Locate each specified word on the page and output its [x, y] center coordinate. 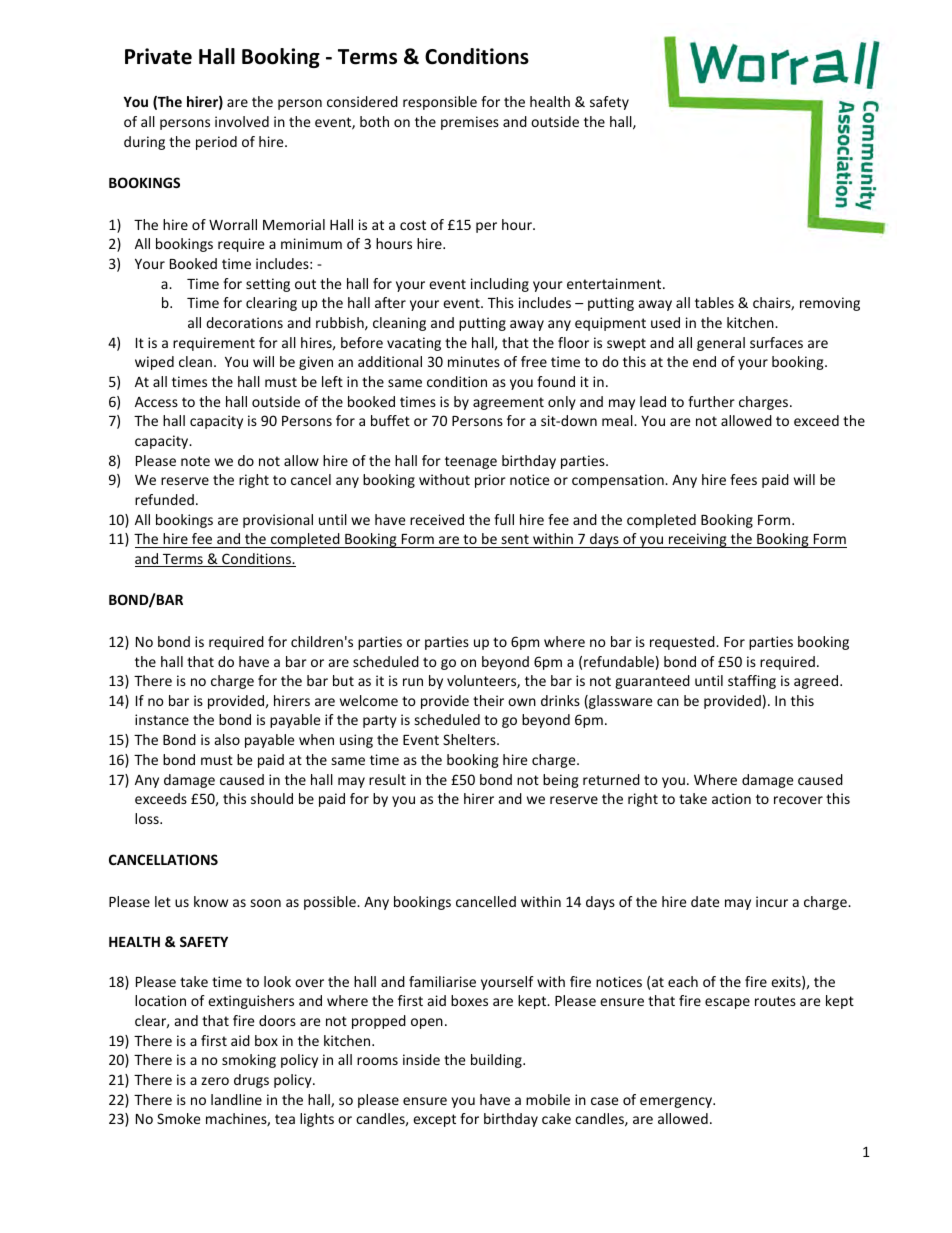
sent [515, 539]
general [721, 344]
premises [470, 123]
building [497, 1061]
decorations [244, 322]
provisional [278, 521]
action [731, 798]
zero [215, 1081]
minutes [474, 361]
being [561, 781]
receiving [698, 540]
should [272, 798]
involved [242, 121]
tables [714, 302]
